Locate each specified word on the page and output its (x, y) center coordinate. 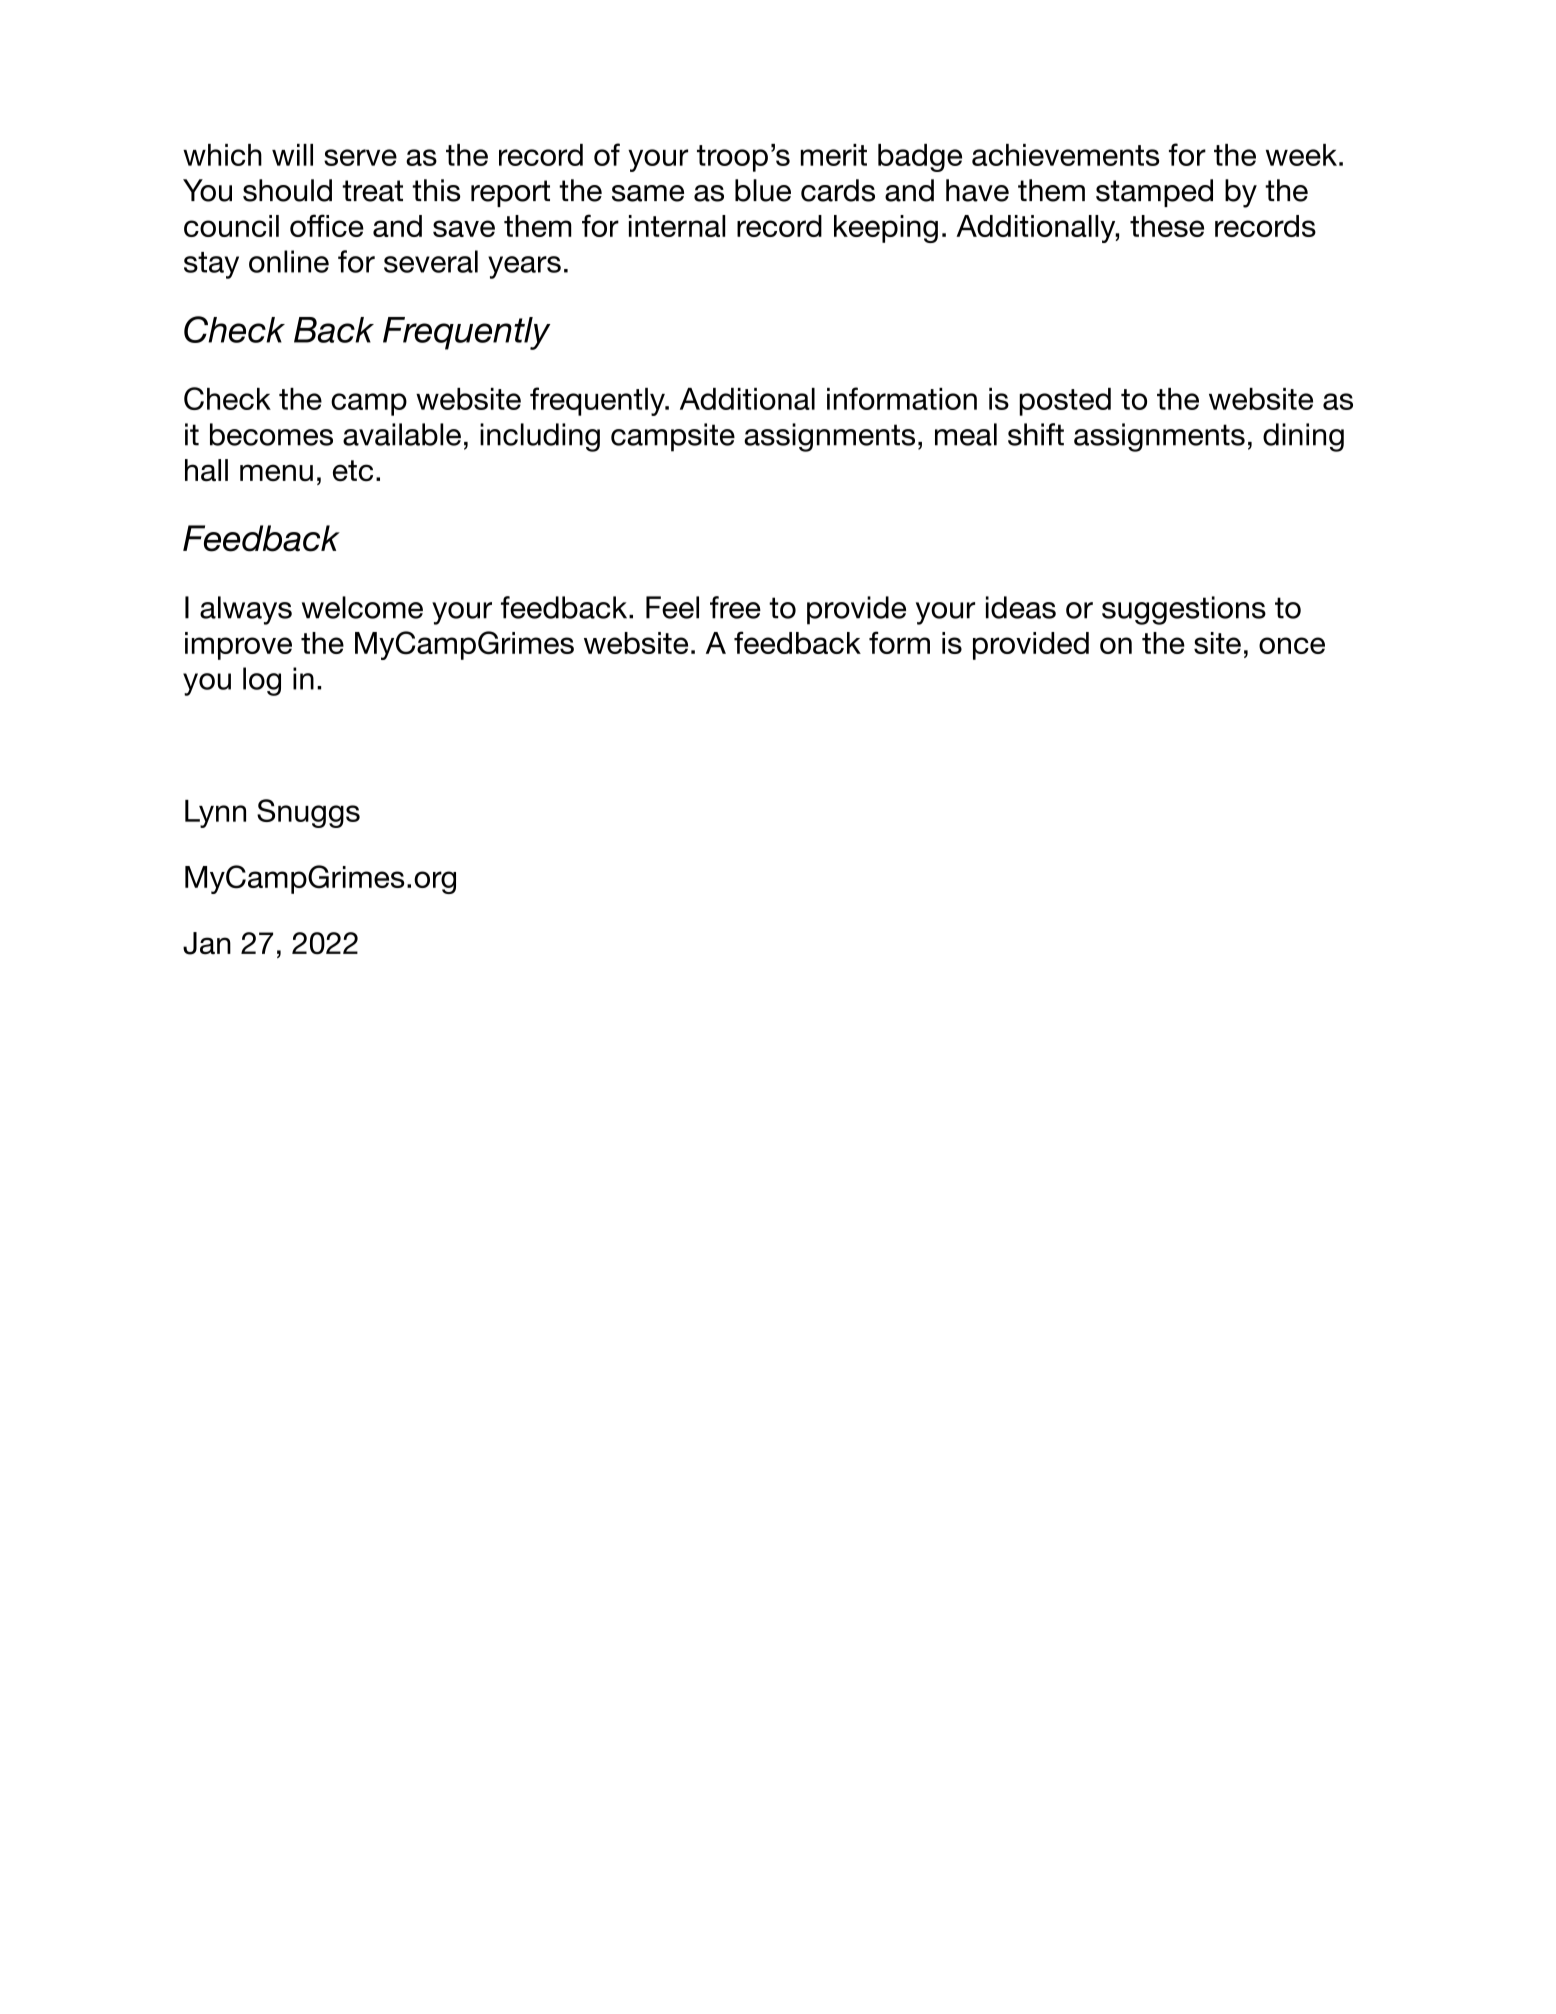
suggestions (1184, 610)
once (1292, 645)
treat (372, 191)
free (735, 607)
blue (763, 190)
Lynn (215, 814)
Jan (207, 943)
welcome (362, 607)
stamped (1154, 193)
